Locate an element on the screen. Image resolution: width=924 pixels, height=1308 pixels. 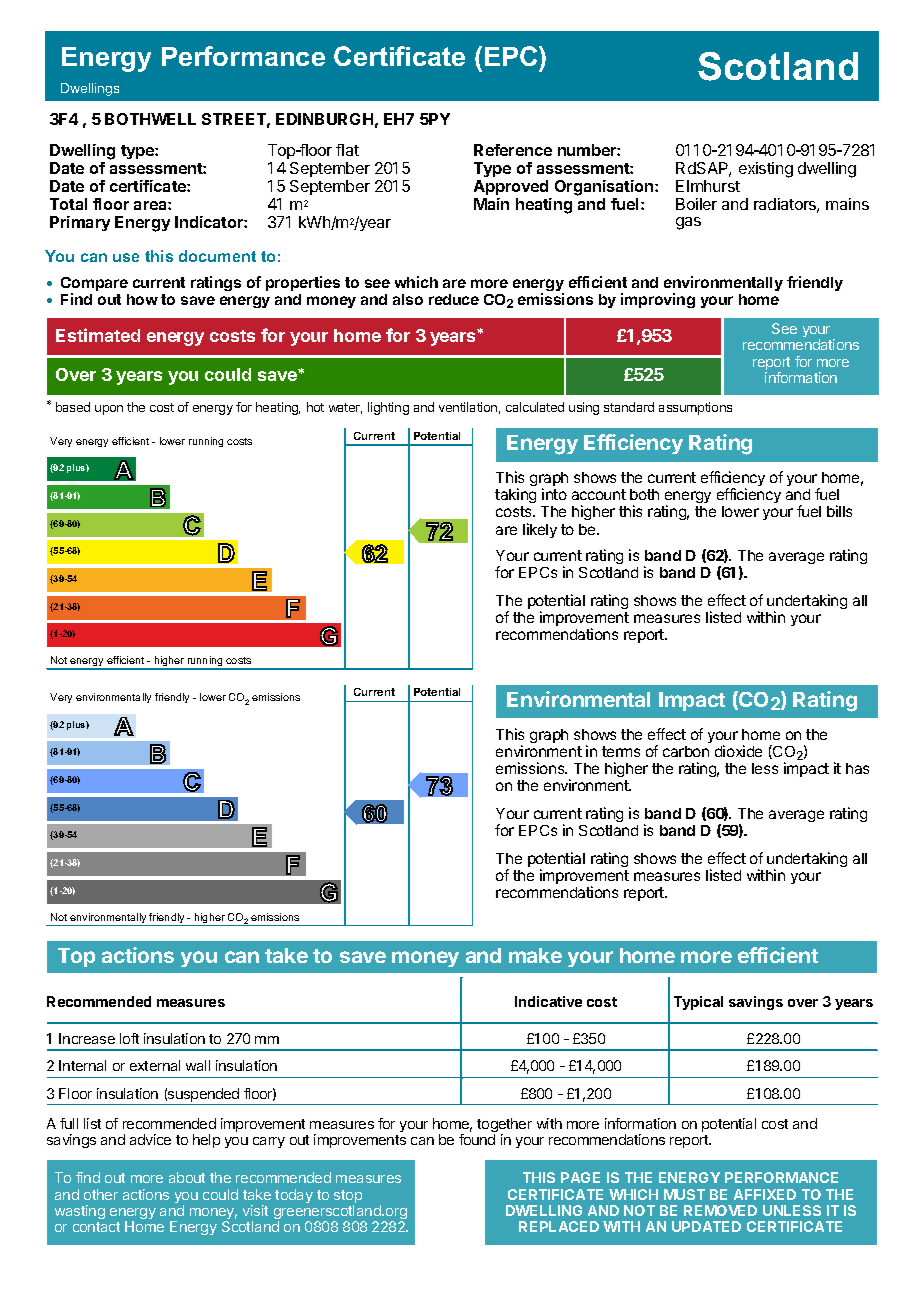
found is located at coordinates (477, 1139).
